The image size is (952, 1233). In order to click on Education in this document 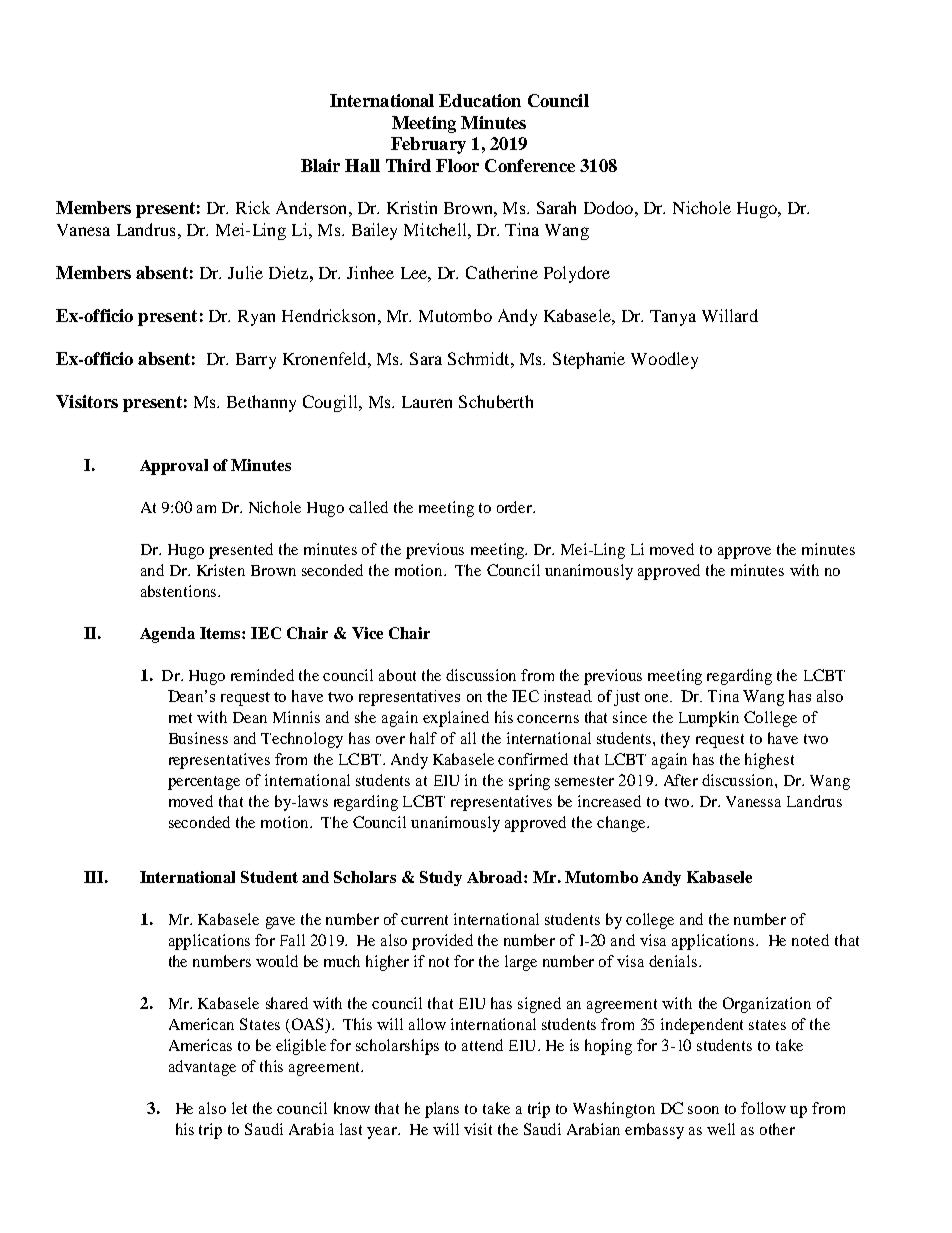, I will do `click(480, 100)`.
